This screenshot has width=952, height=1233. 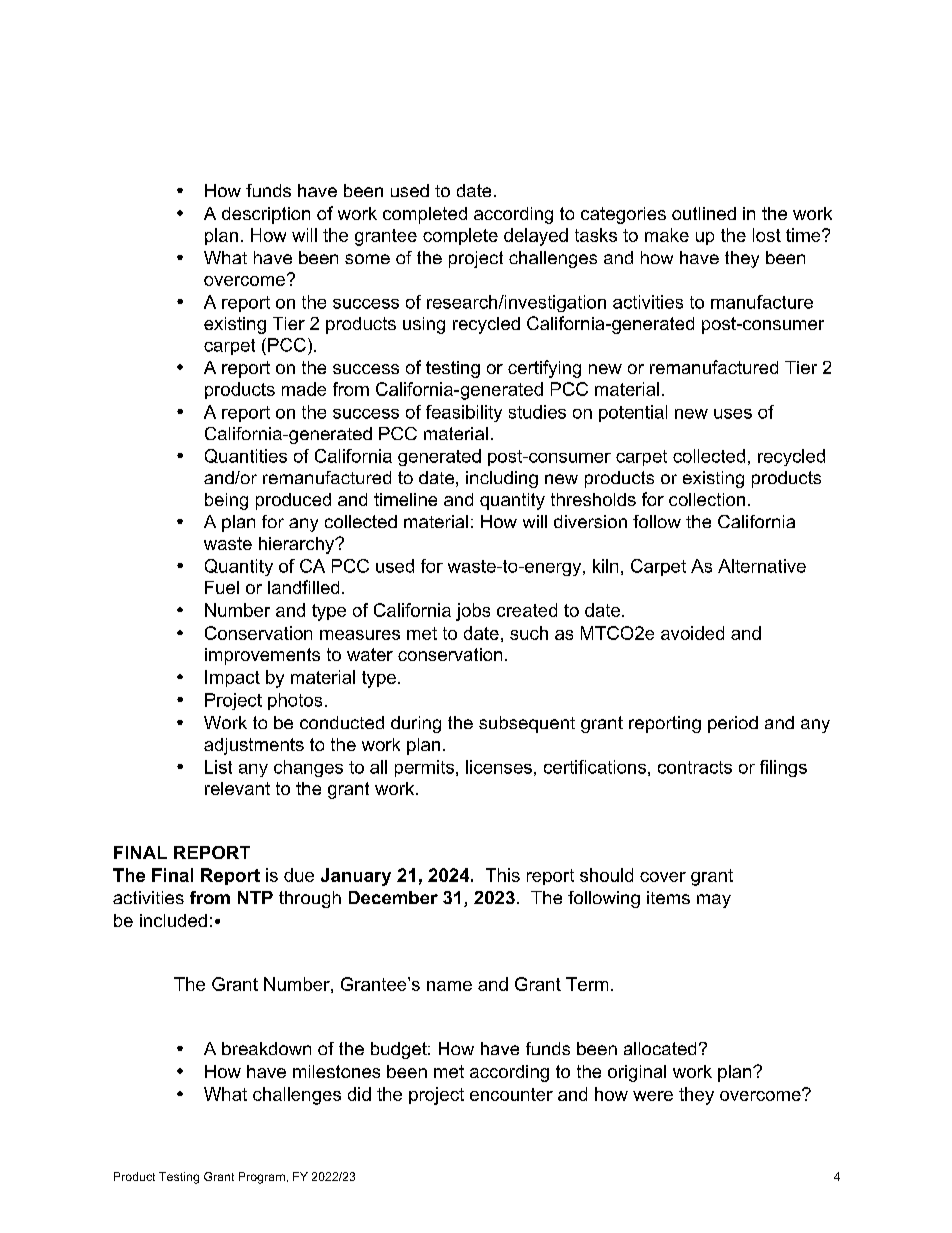 I want to click on produced, so click(x=293, y=501).
